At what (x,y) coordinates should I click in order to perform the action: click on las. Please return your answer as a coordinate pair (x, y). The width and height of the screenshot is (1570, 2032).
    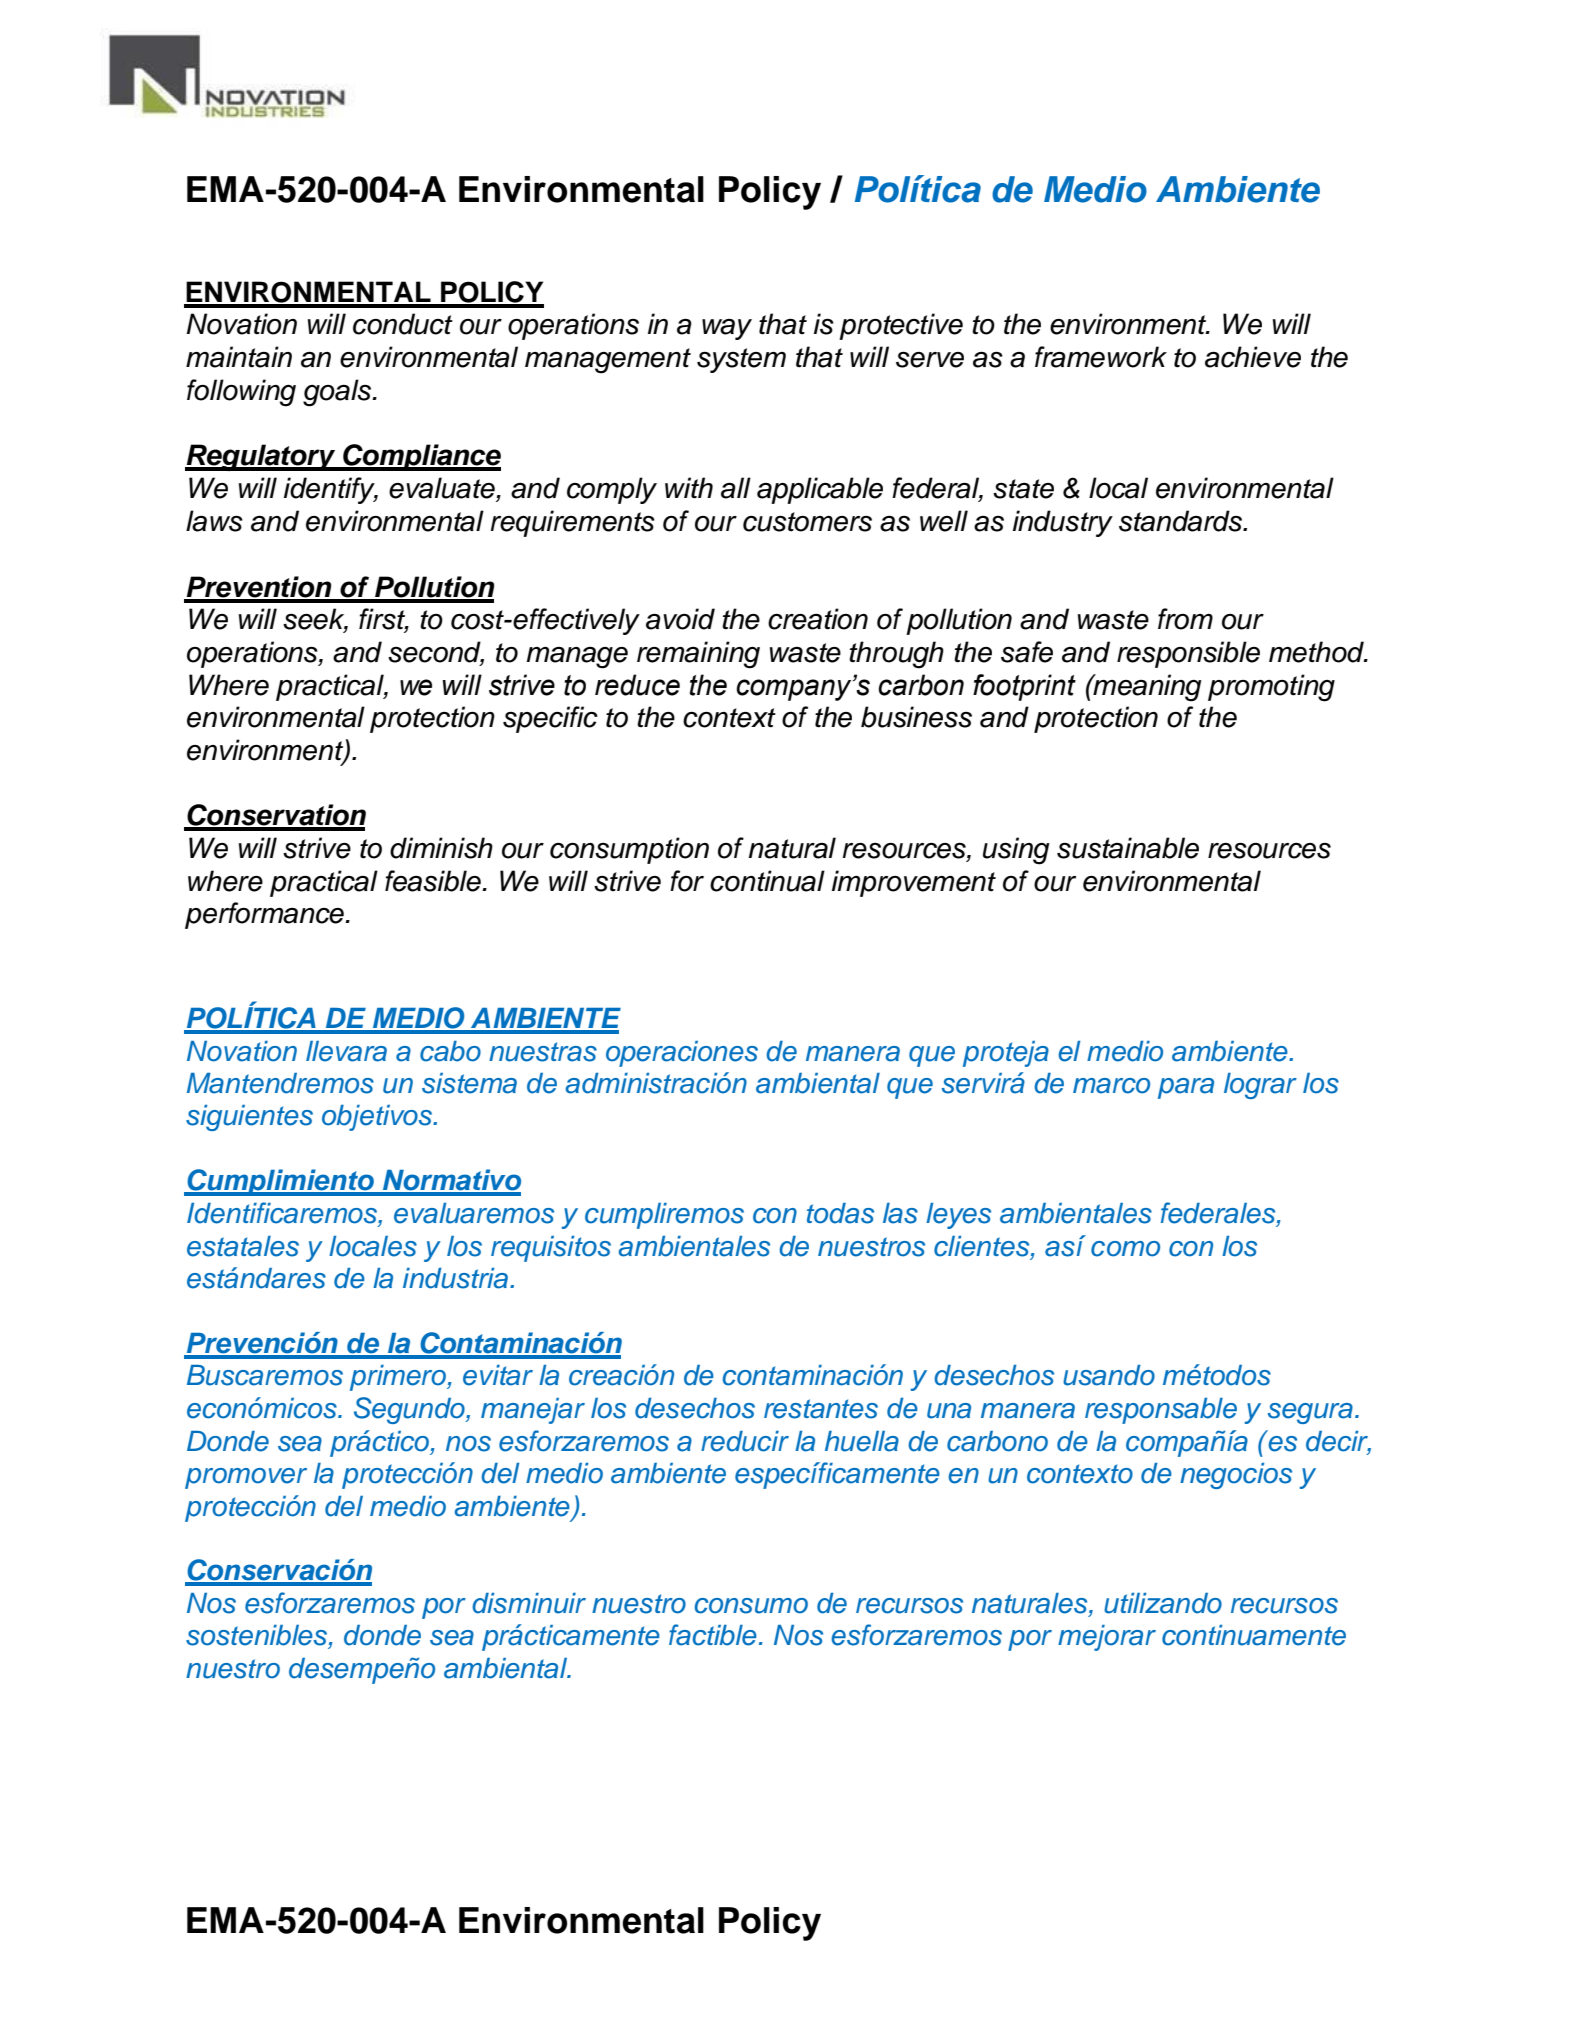
    Looking at the image, I should click on (900, 1213).
